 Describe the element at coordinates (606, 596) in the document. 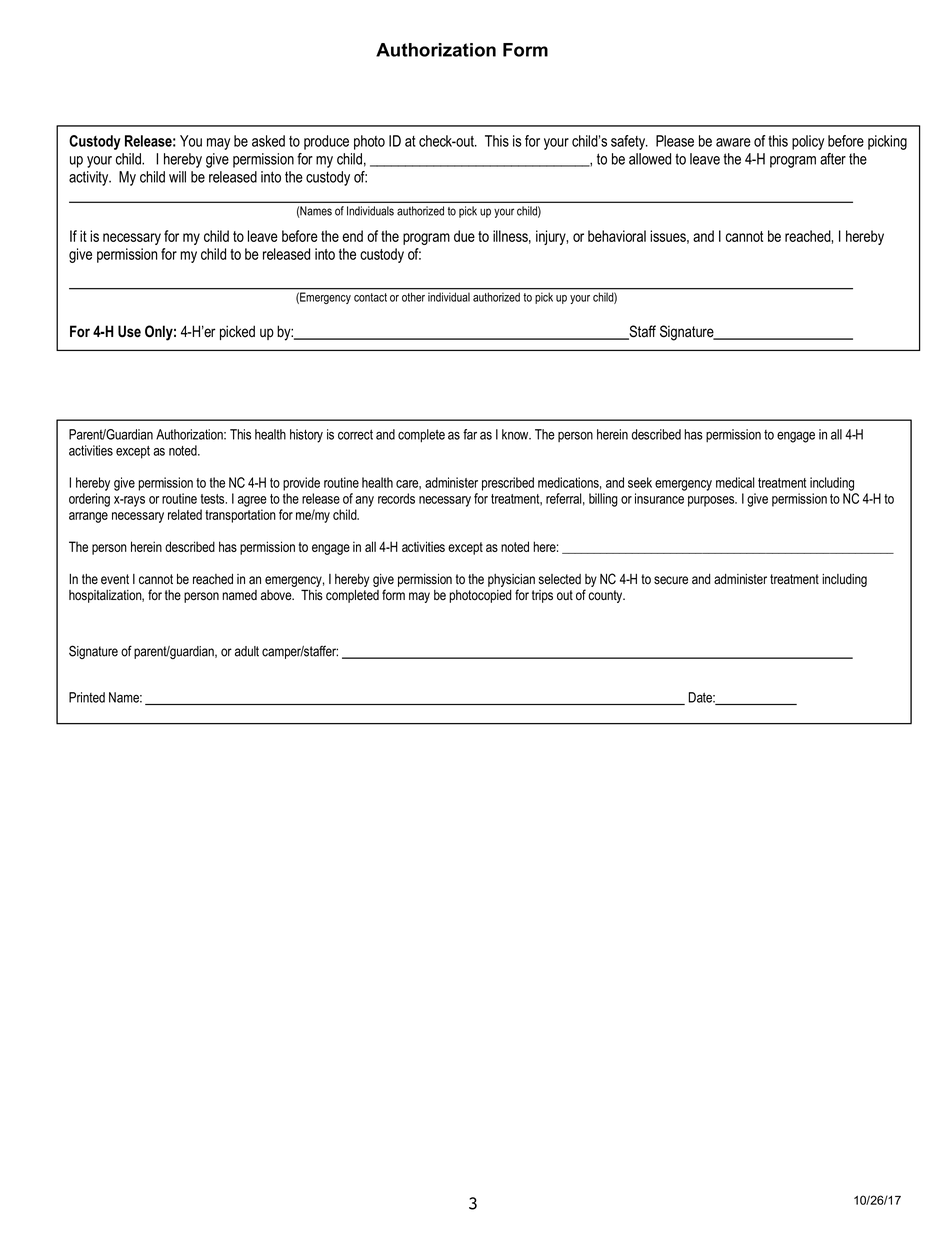

I see `county` at that location.
